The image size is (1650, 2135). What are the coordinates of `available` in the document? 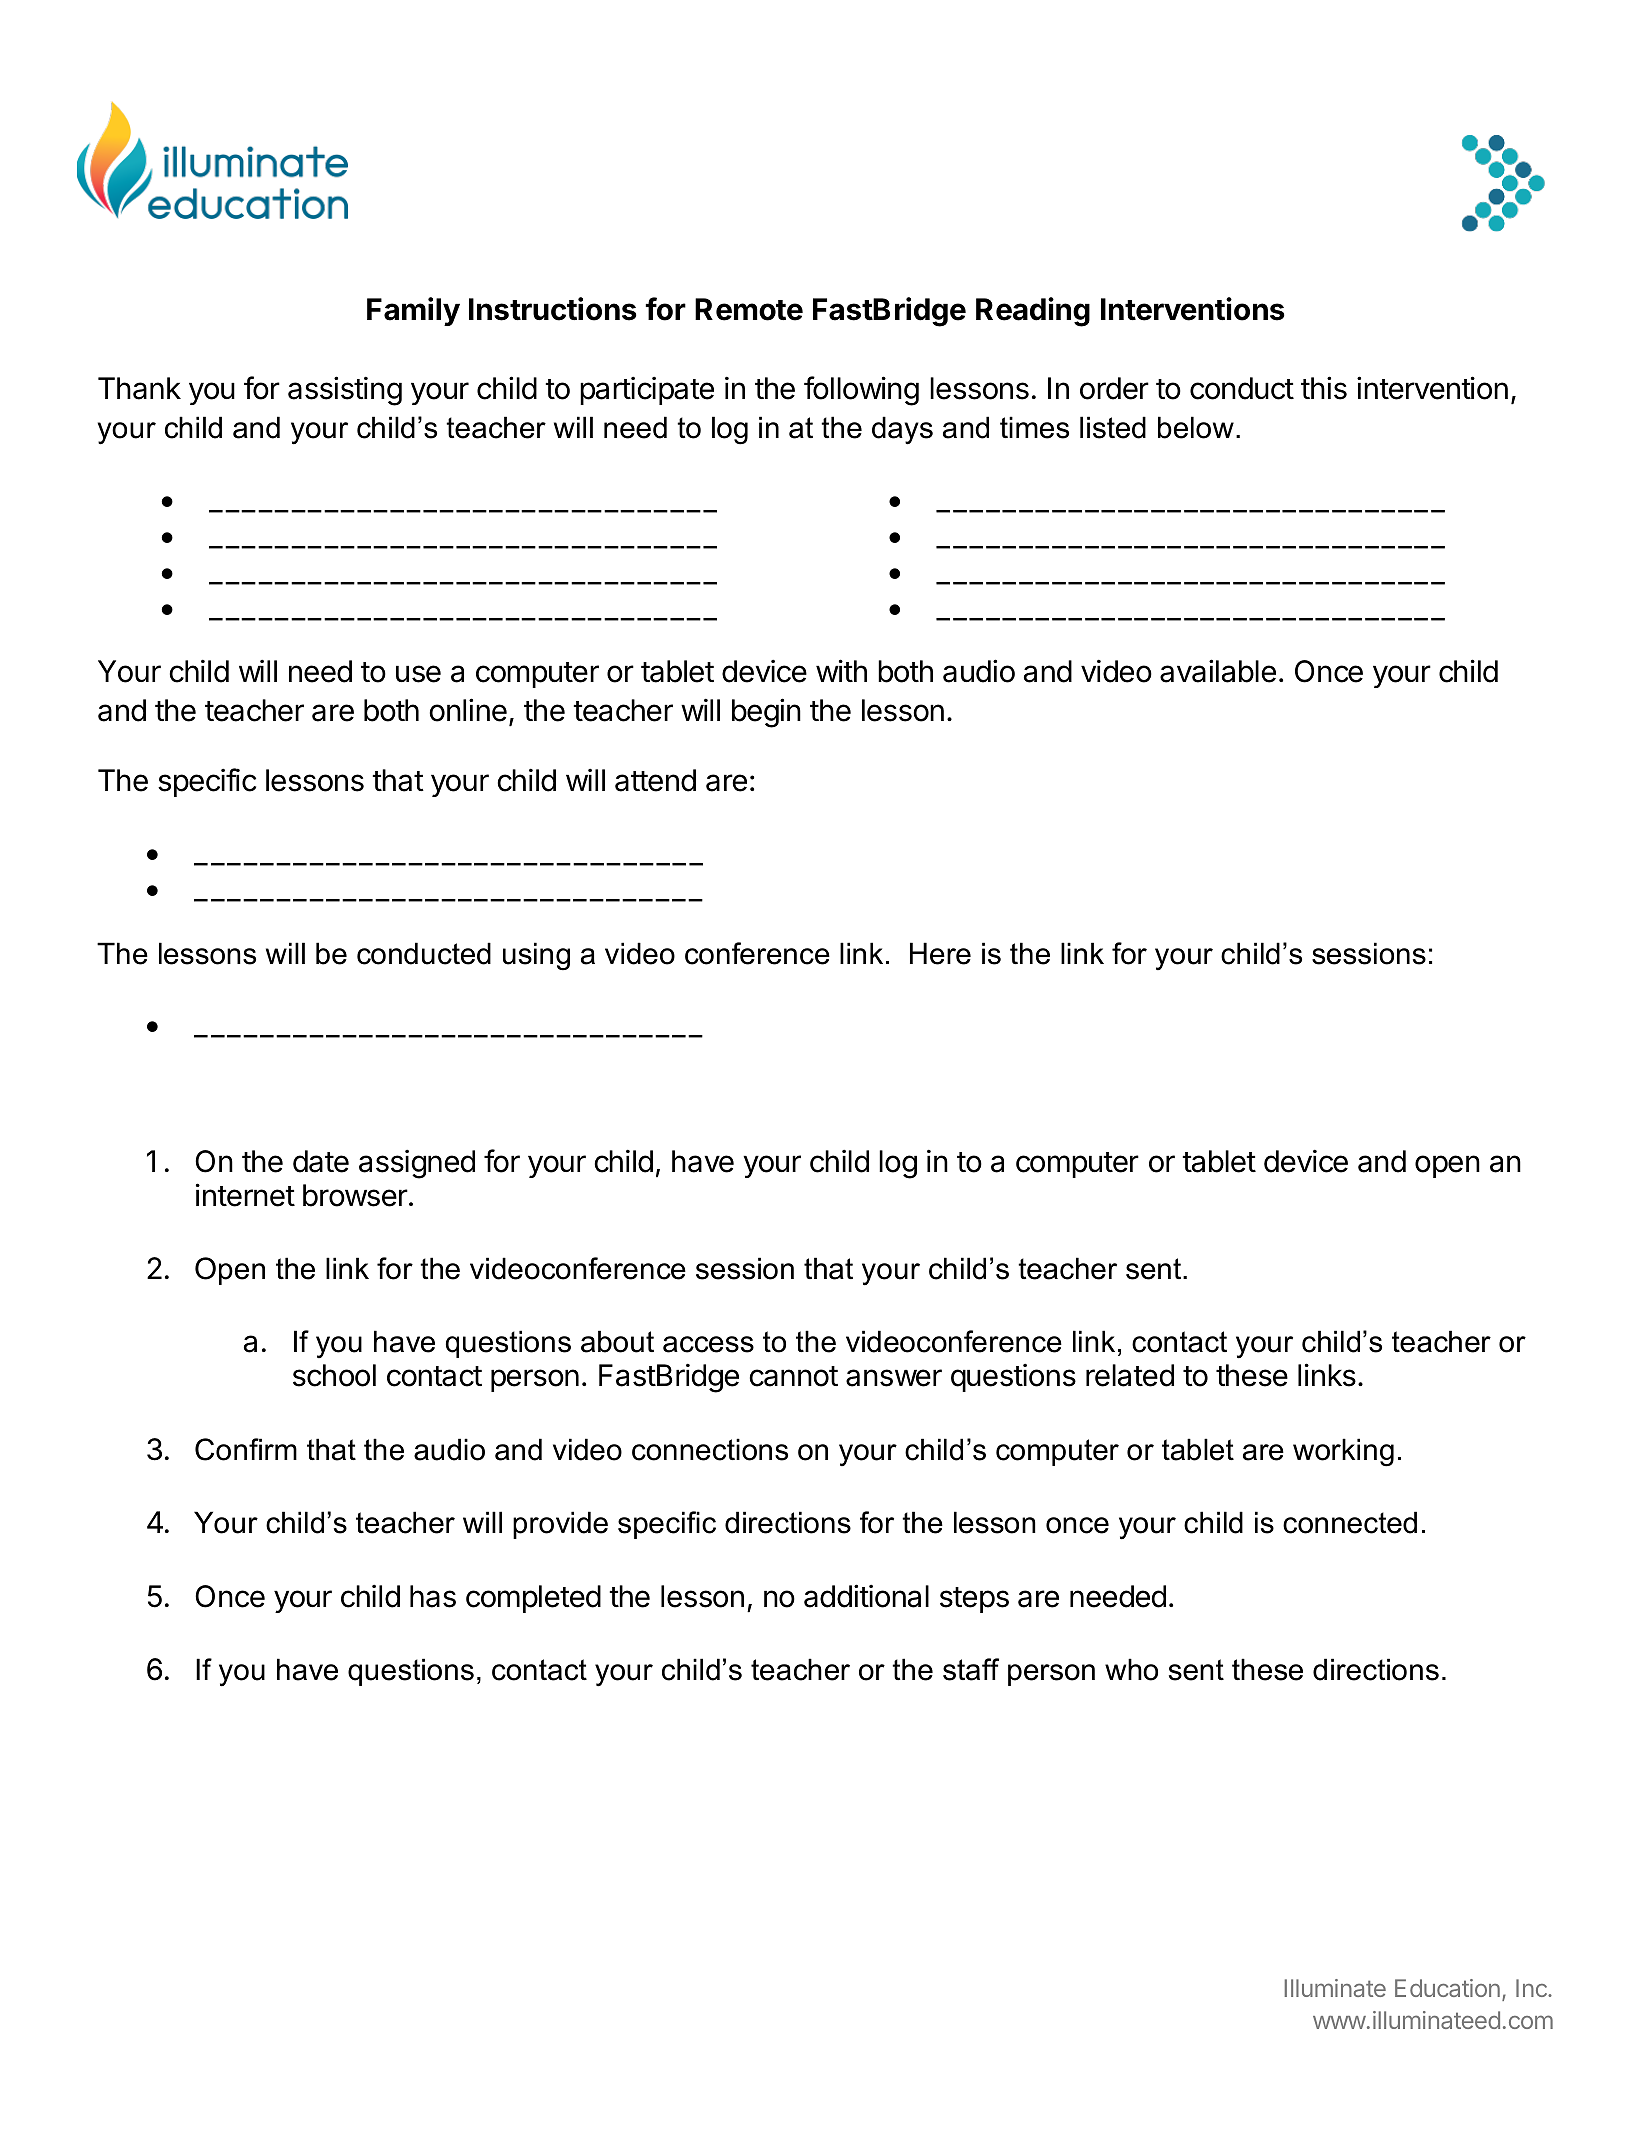 It's located at (1218, 671).
